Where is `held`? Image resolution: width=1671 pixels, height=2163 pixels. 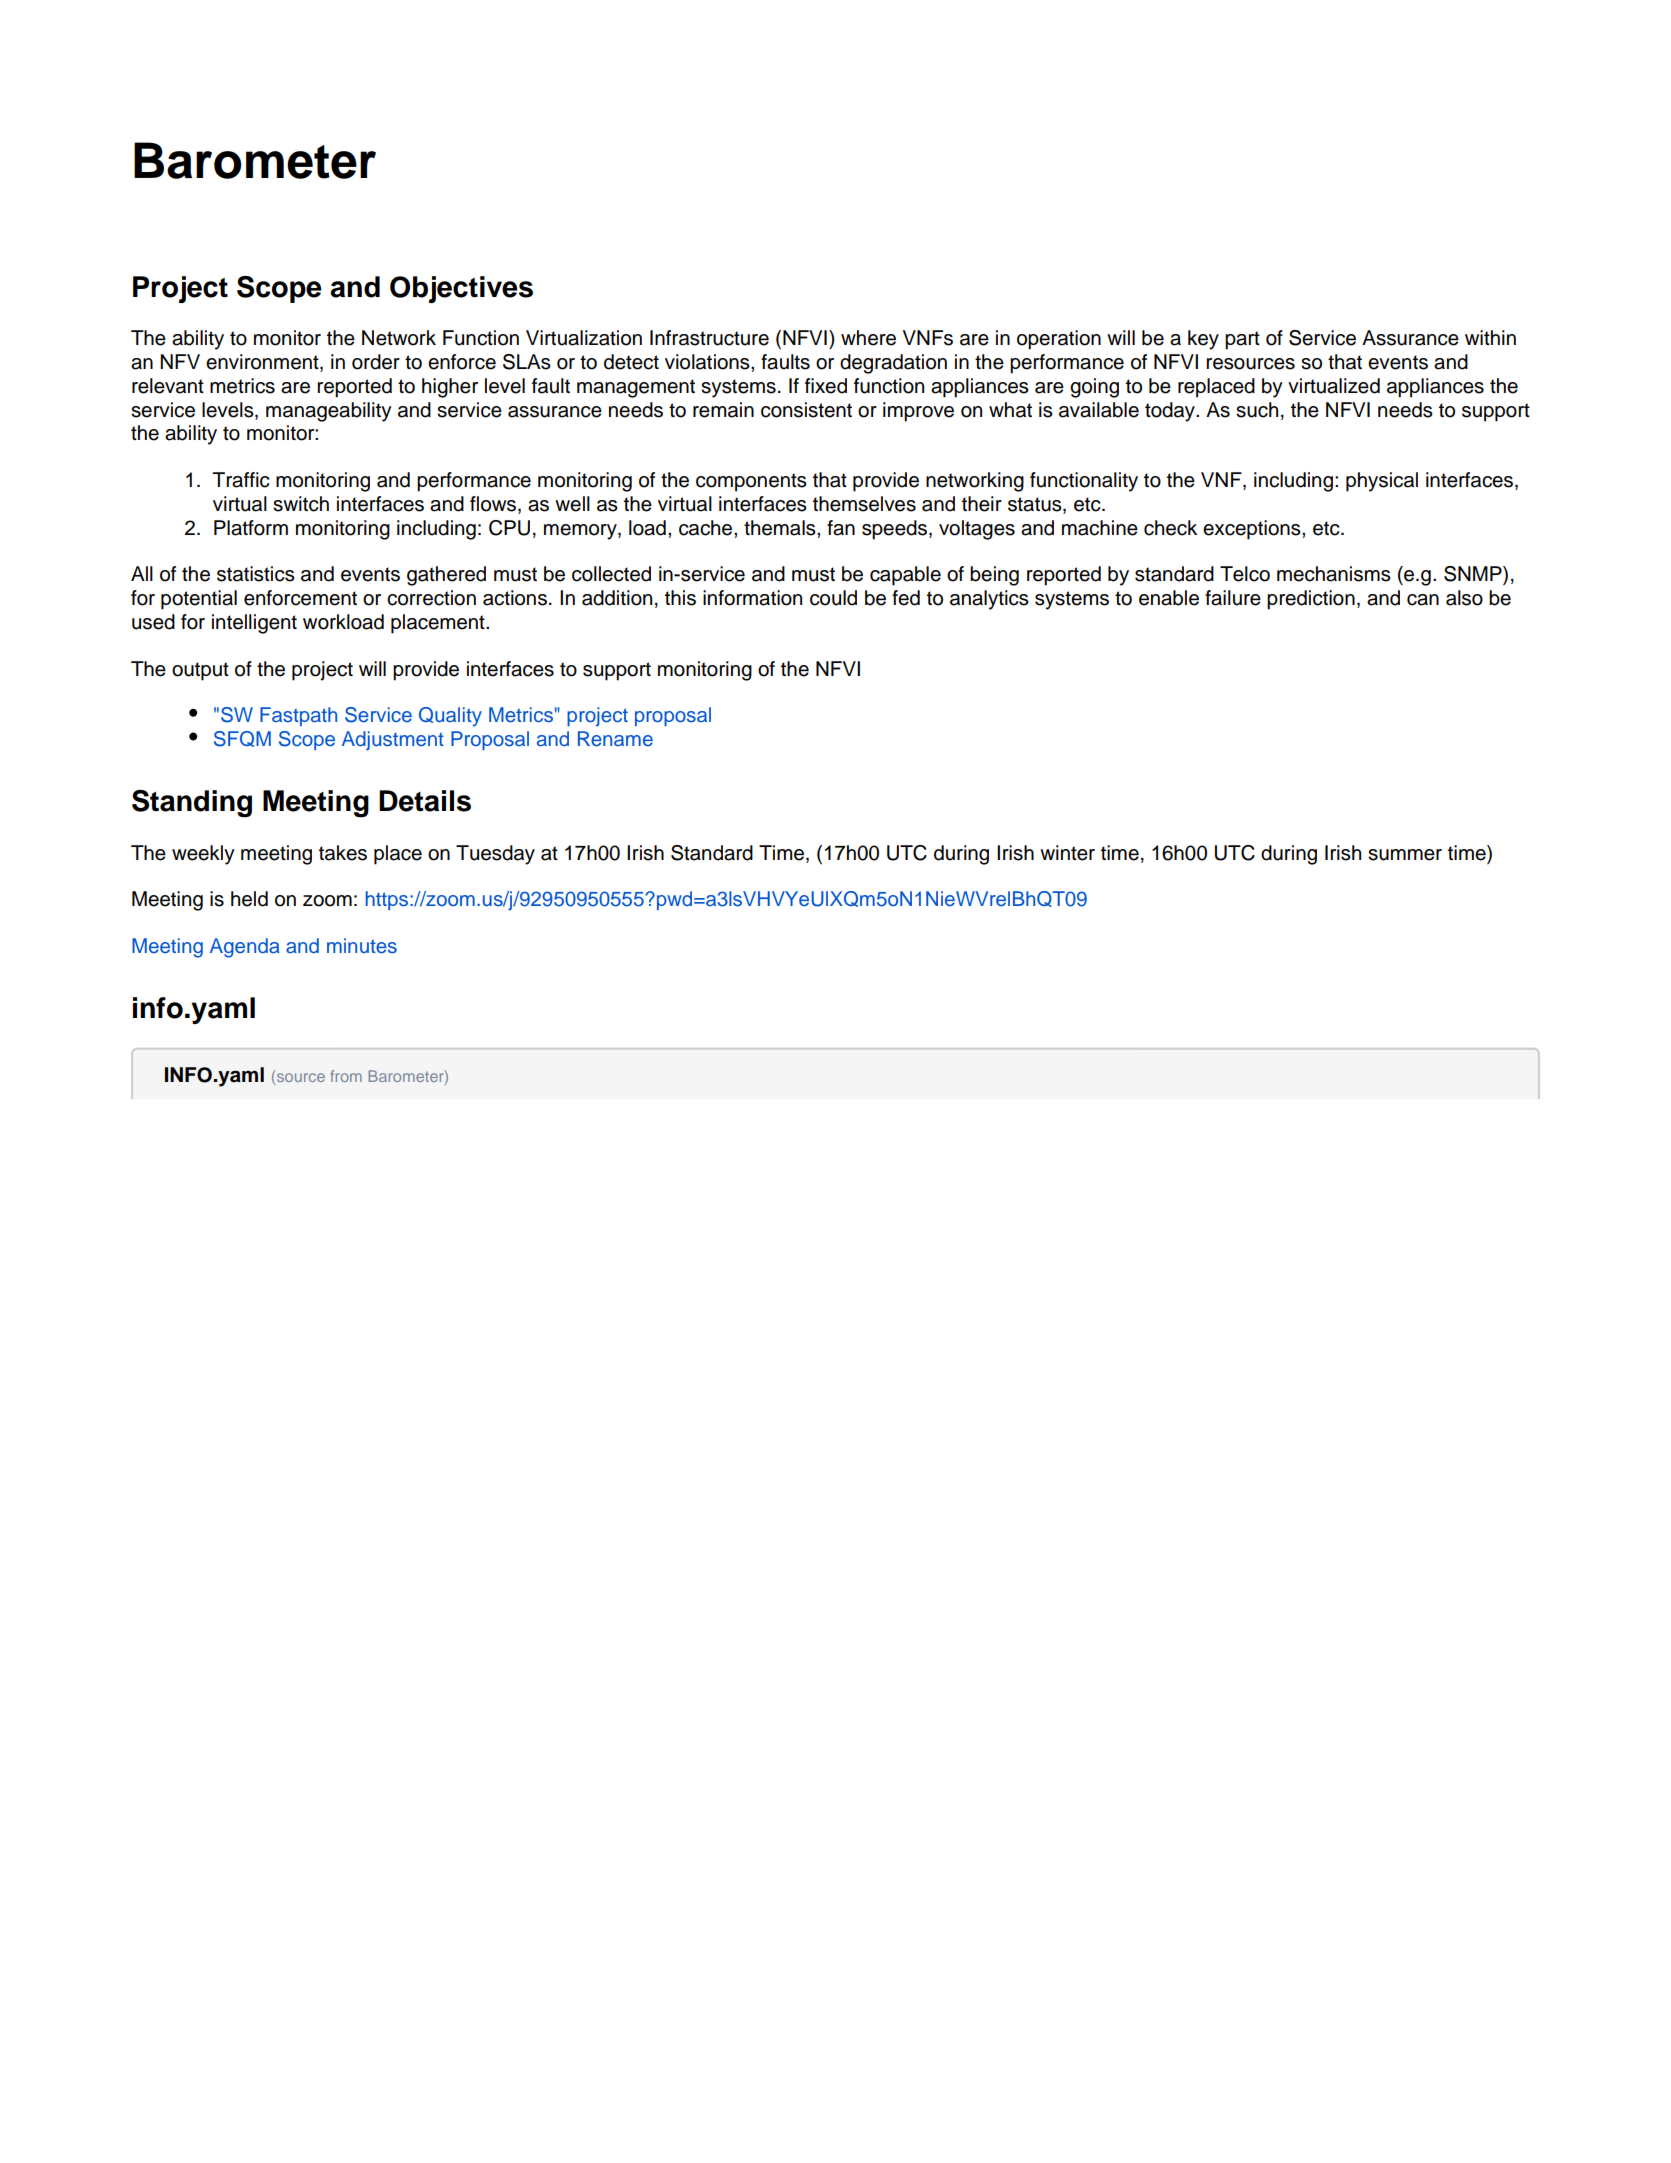 held is located at coordinates (249, 899).
